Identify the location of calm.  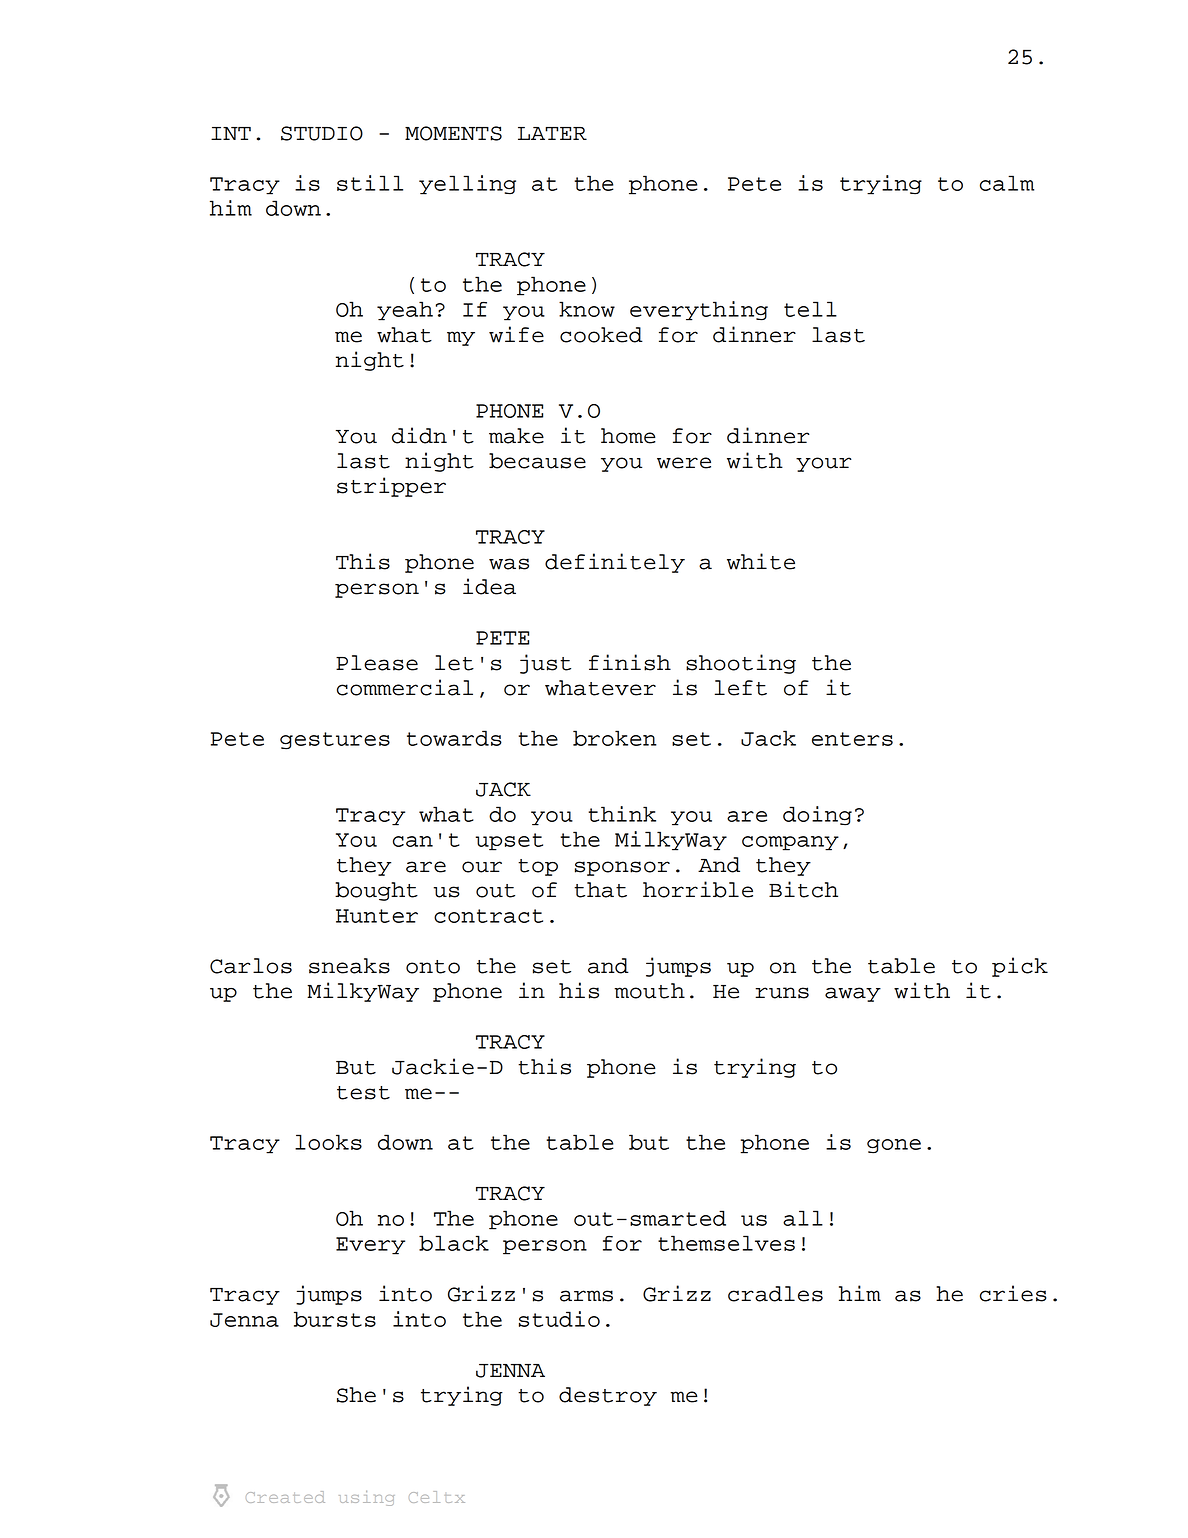
(1007, 183).
